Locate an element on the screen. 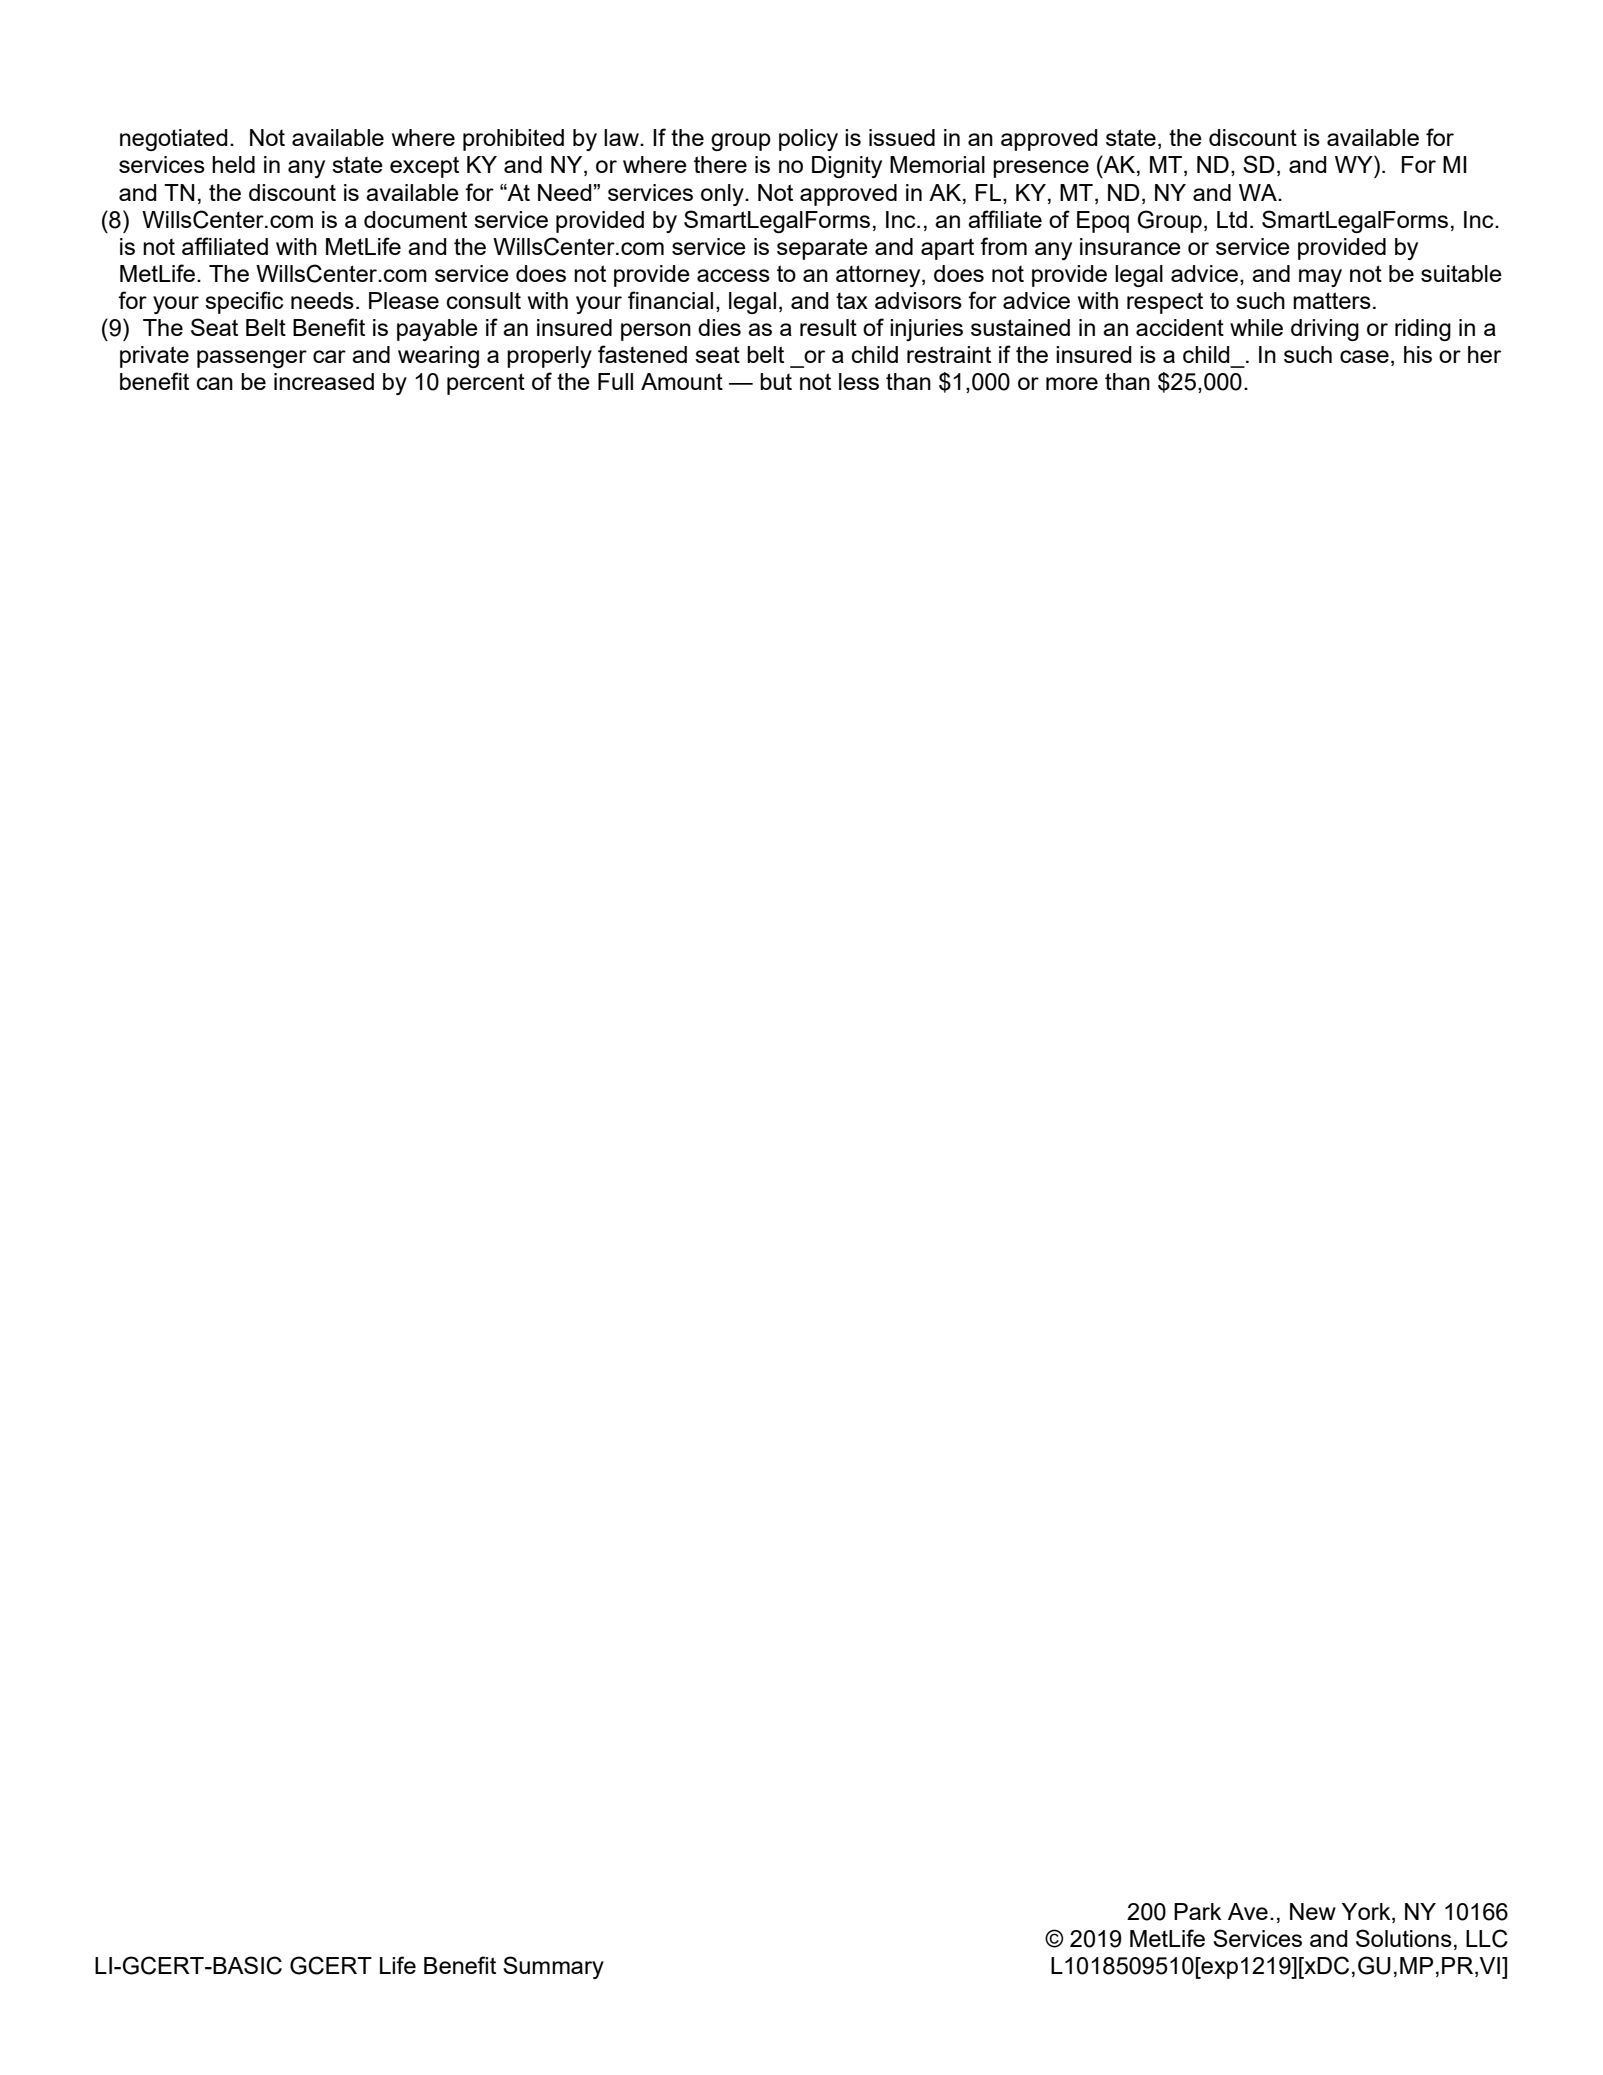 This screenshot has width=1603, height=2075. Ave is located at coordinates (1248, 1911).
